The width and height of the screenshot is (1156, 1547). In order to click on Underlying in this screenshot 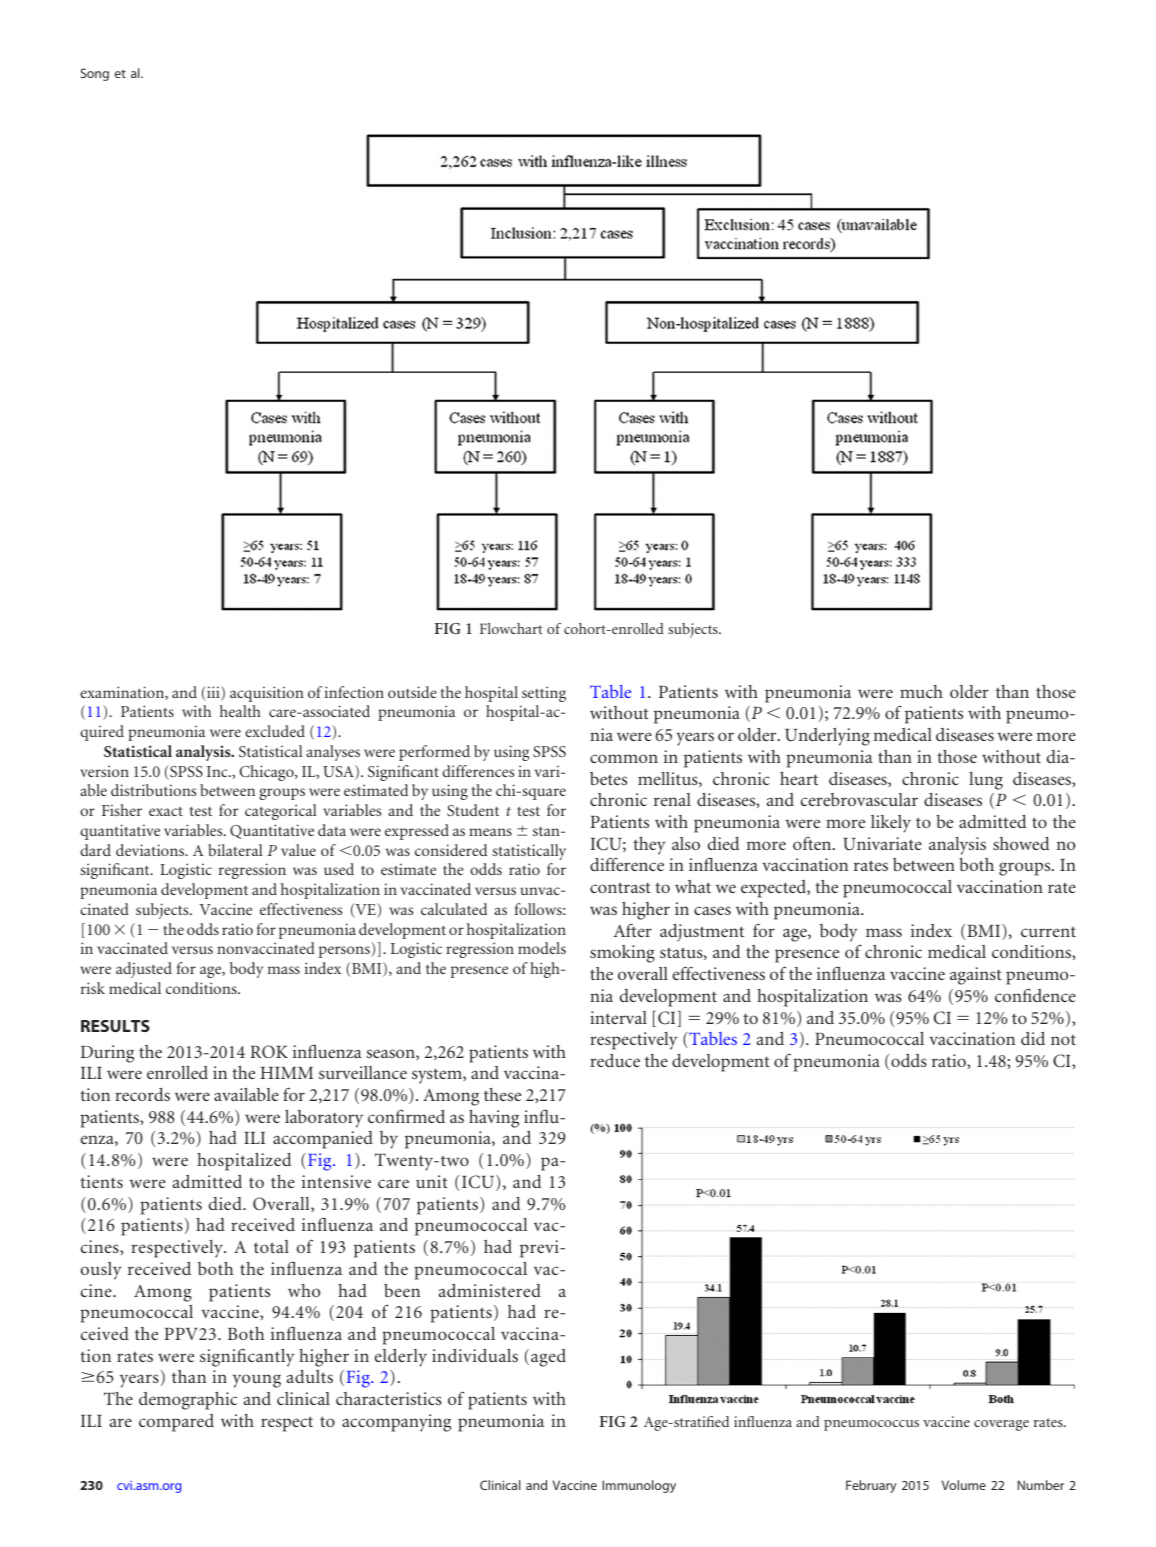, I will do `click(827, 737)`.
